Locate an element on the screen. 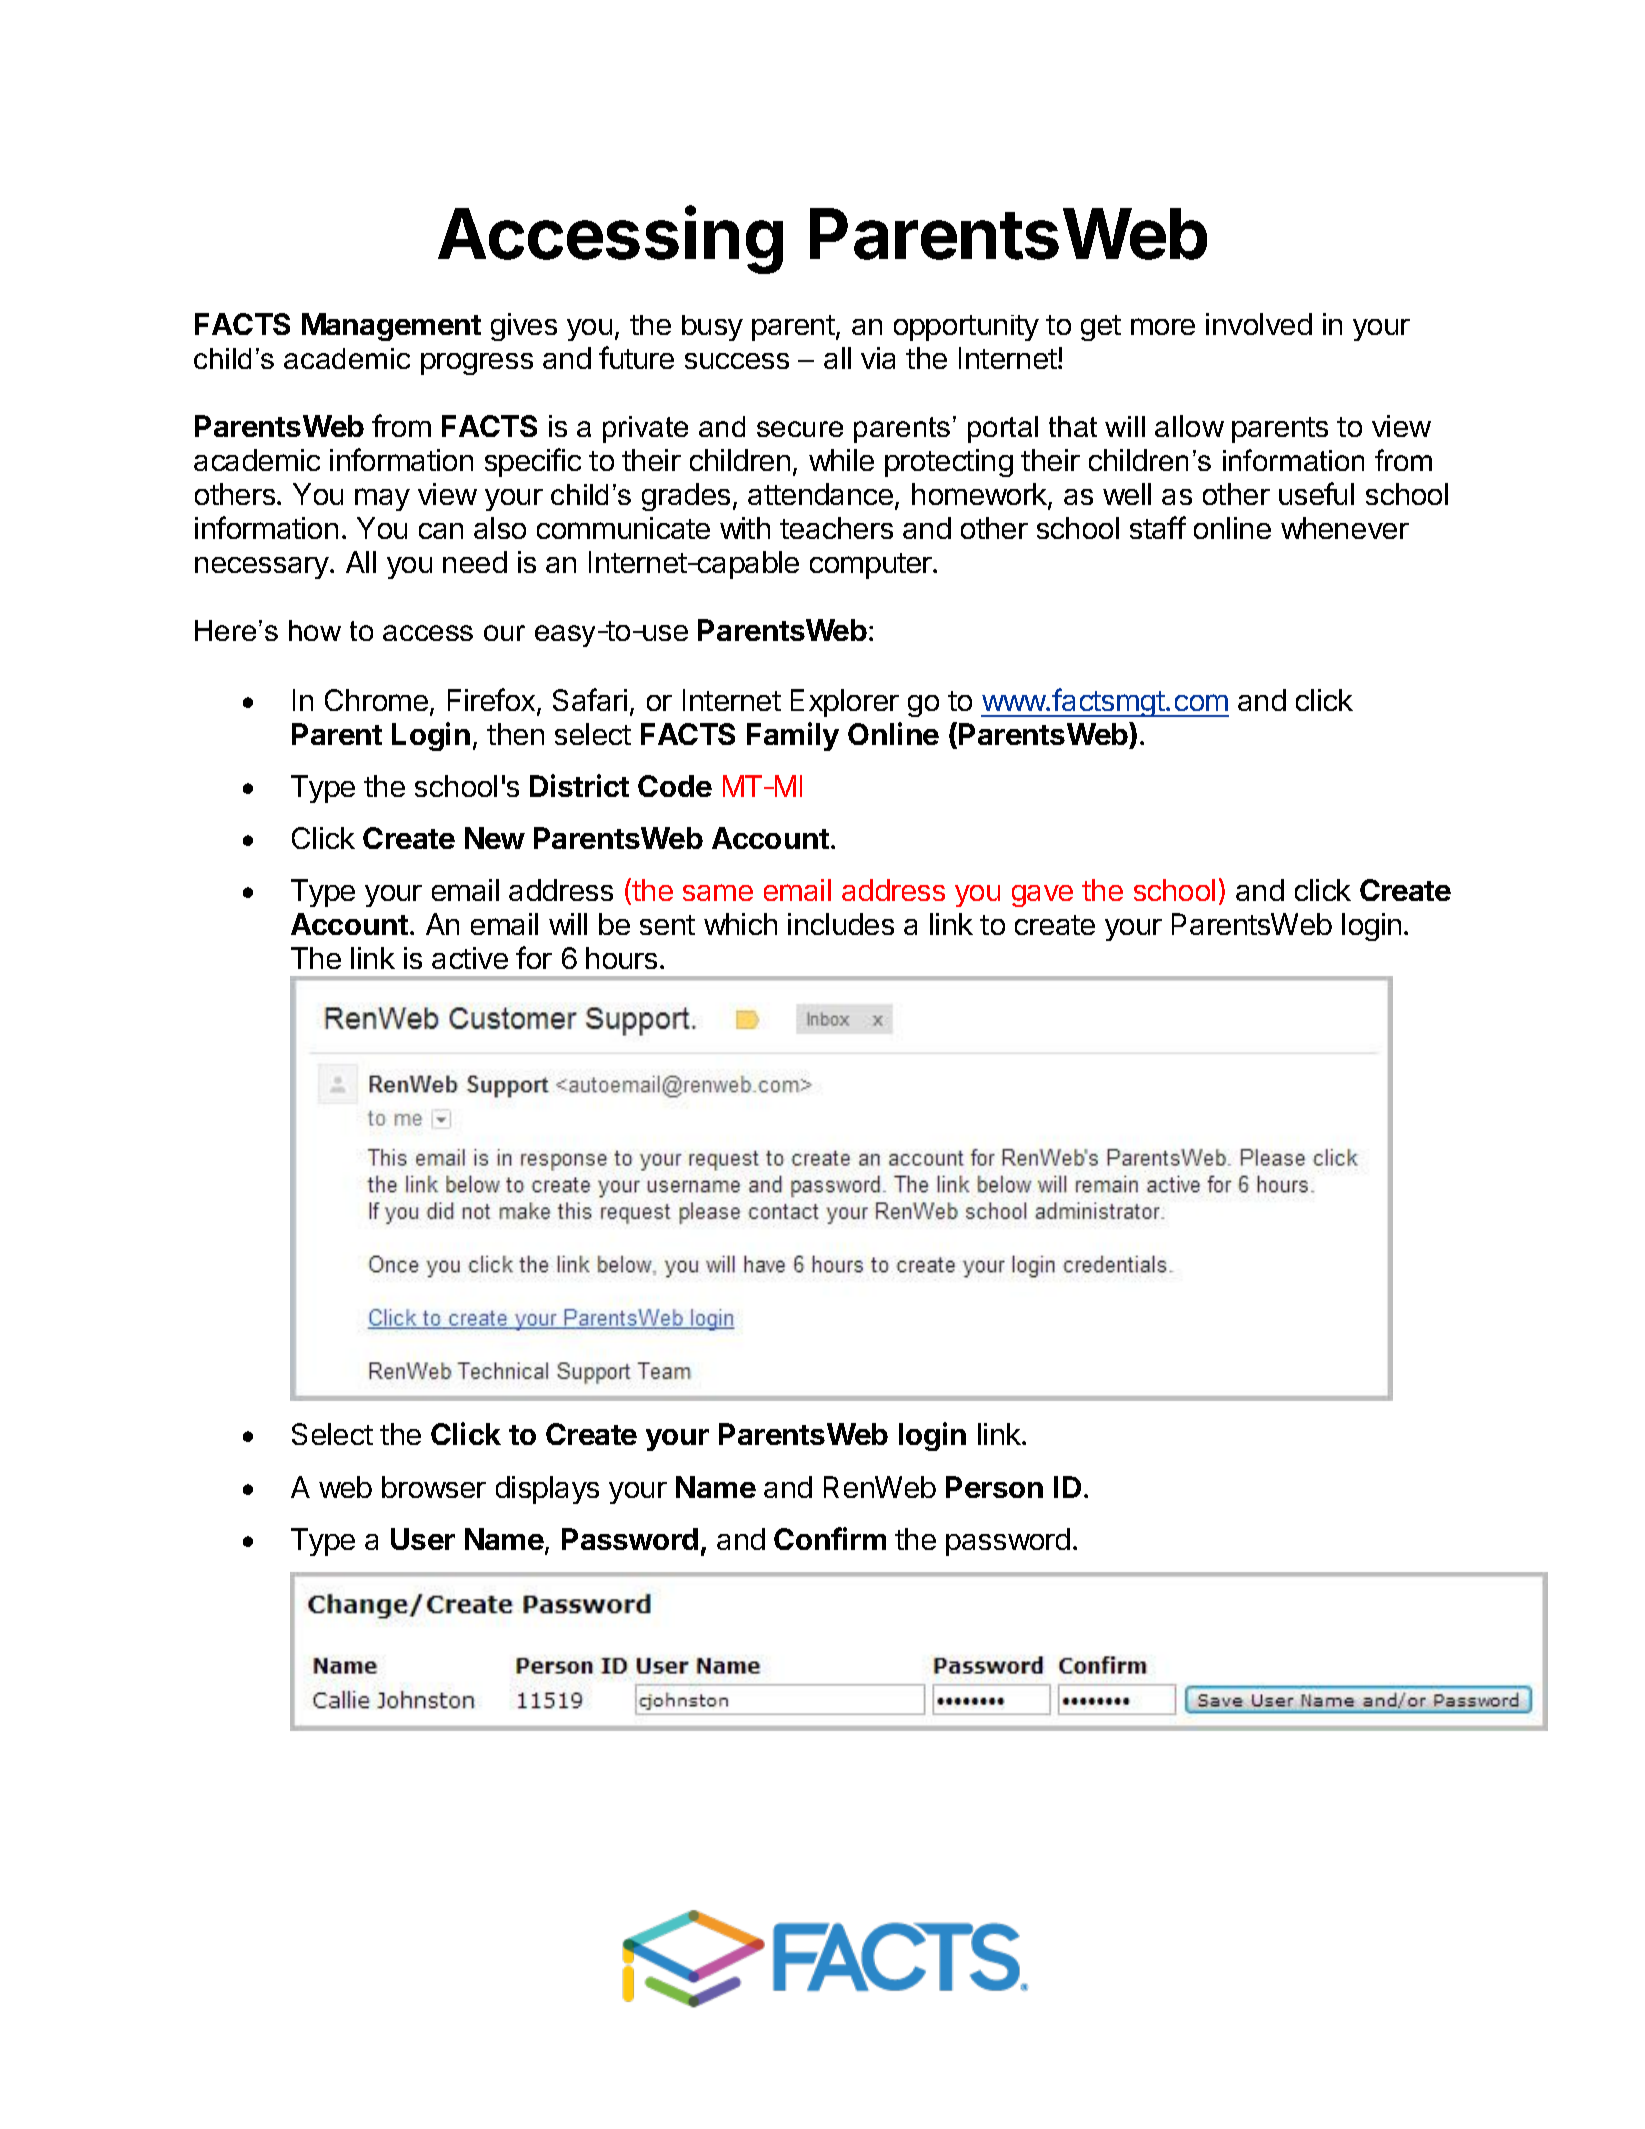 The height and width of the screenshot is (2129, 1645). success is located at coordinates (737, 361).
